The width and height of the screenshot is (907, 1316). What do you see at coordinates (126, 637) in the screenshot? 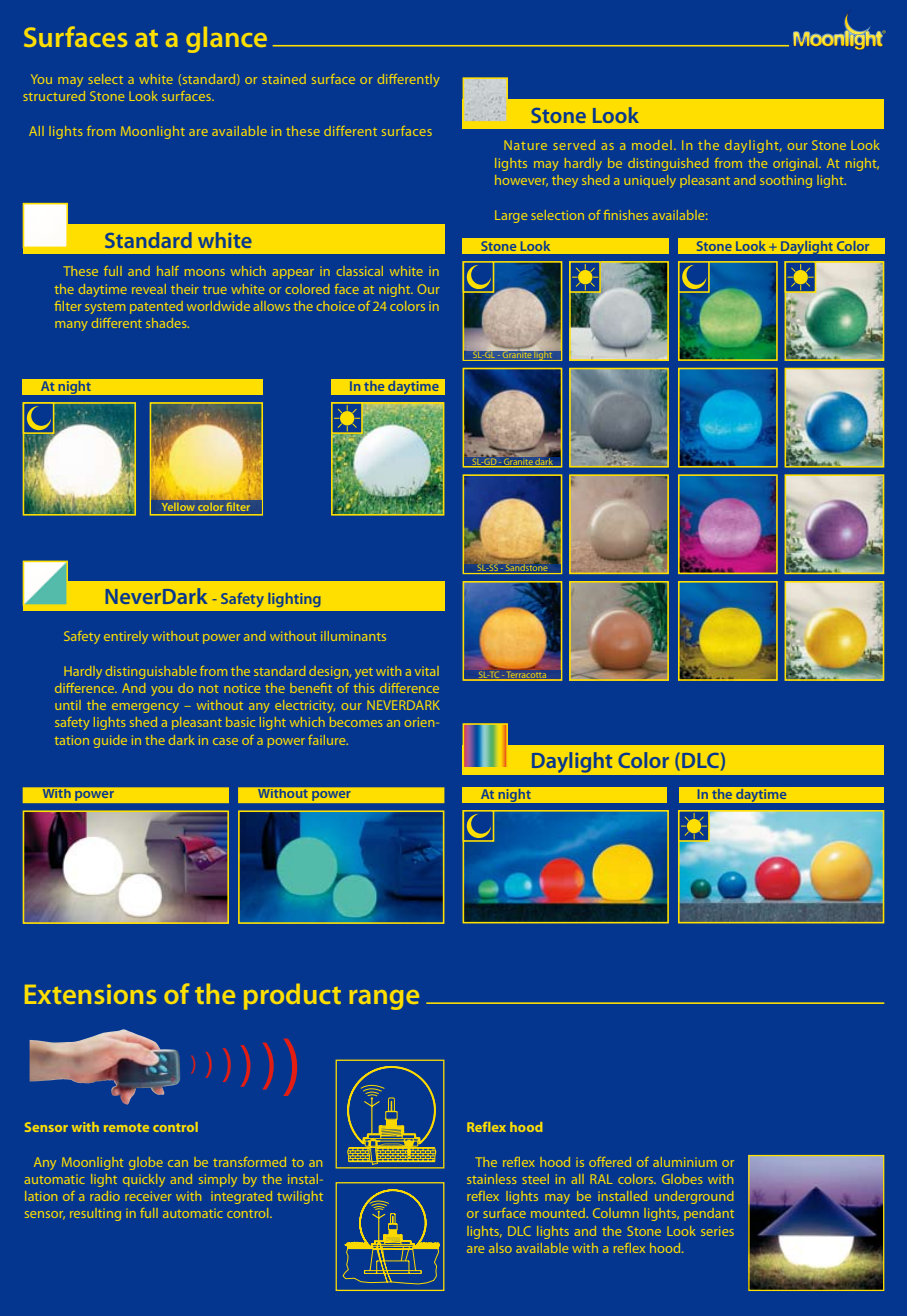
I see `entirely` at bounding box center [126, 637].
